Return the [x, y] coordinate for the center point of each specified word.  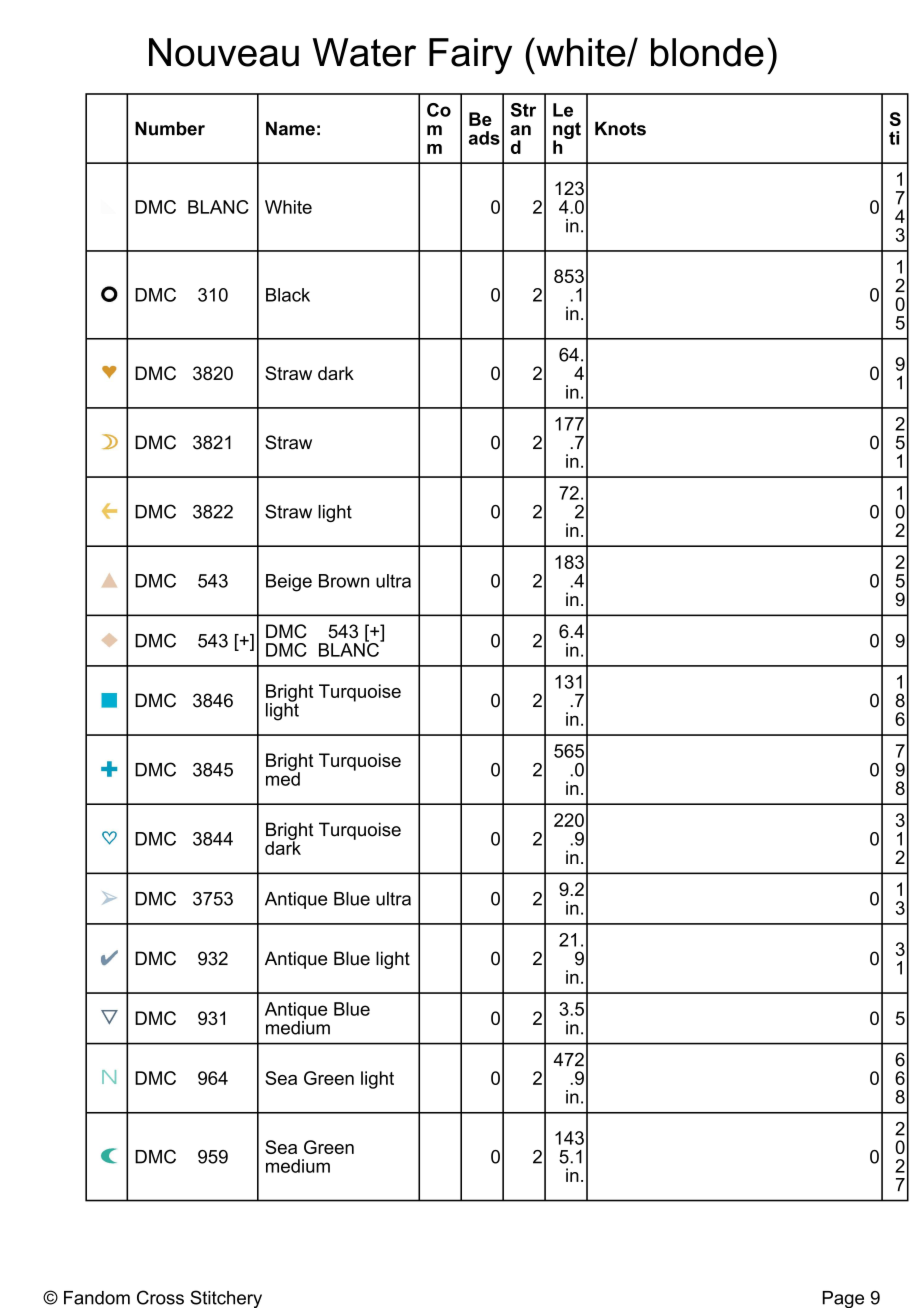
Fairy [470, 56]
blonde [707, 52]
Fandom [97, 1298]
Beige [289, 583]
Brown [344, 581]
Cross [160, 1297]
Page [843, 1299]
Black [288, 295]
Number [170, 128]
